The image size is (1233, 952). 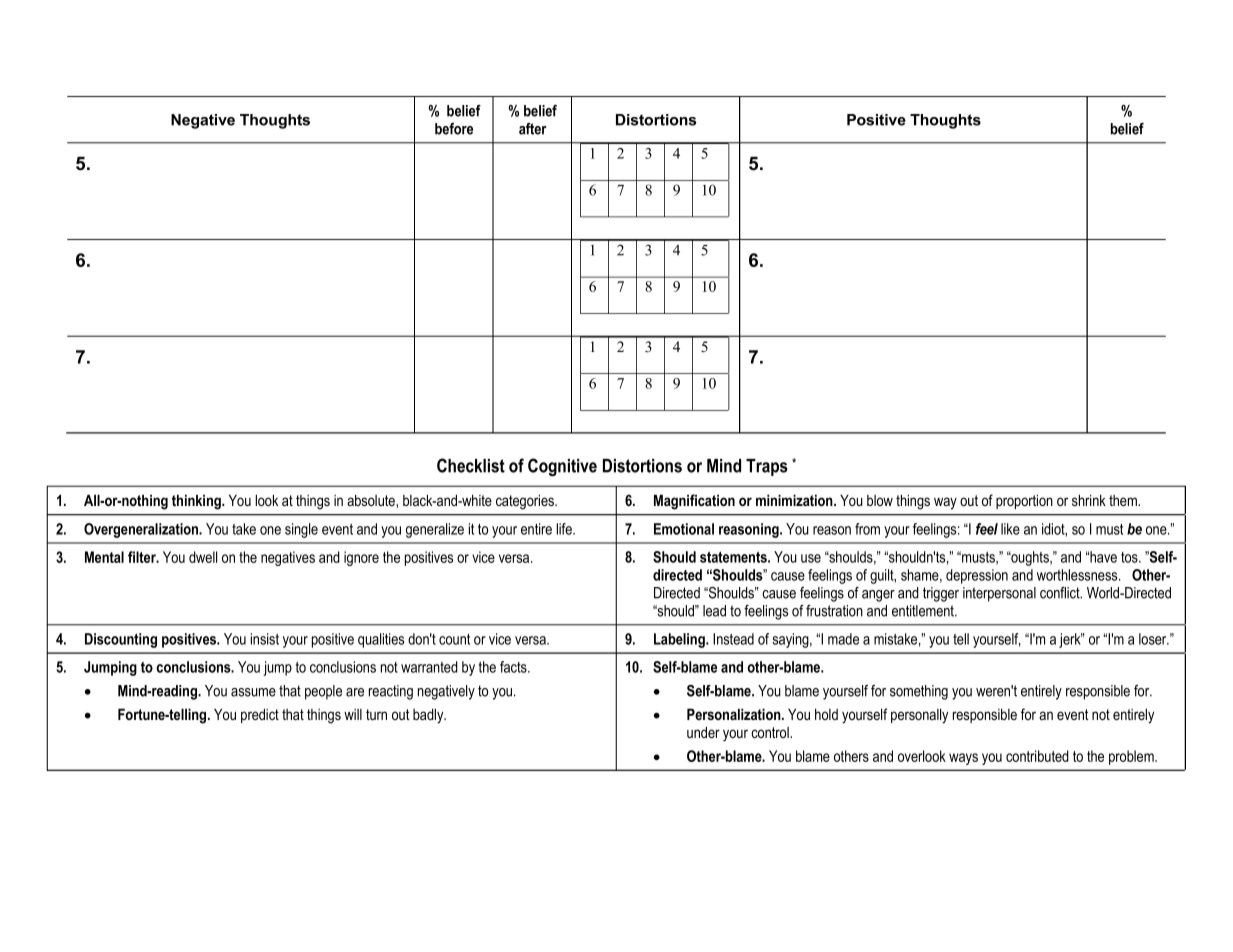 What do you see at coordinates (1024, 501) in the image?
I see `proportion` at bounding box center [1024, 501].
